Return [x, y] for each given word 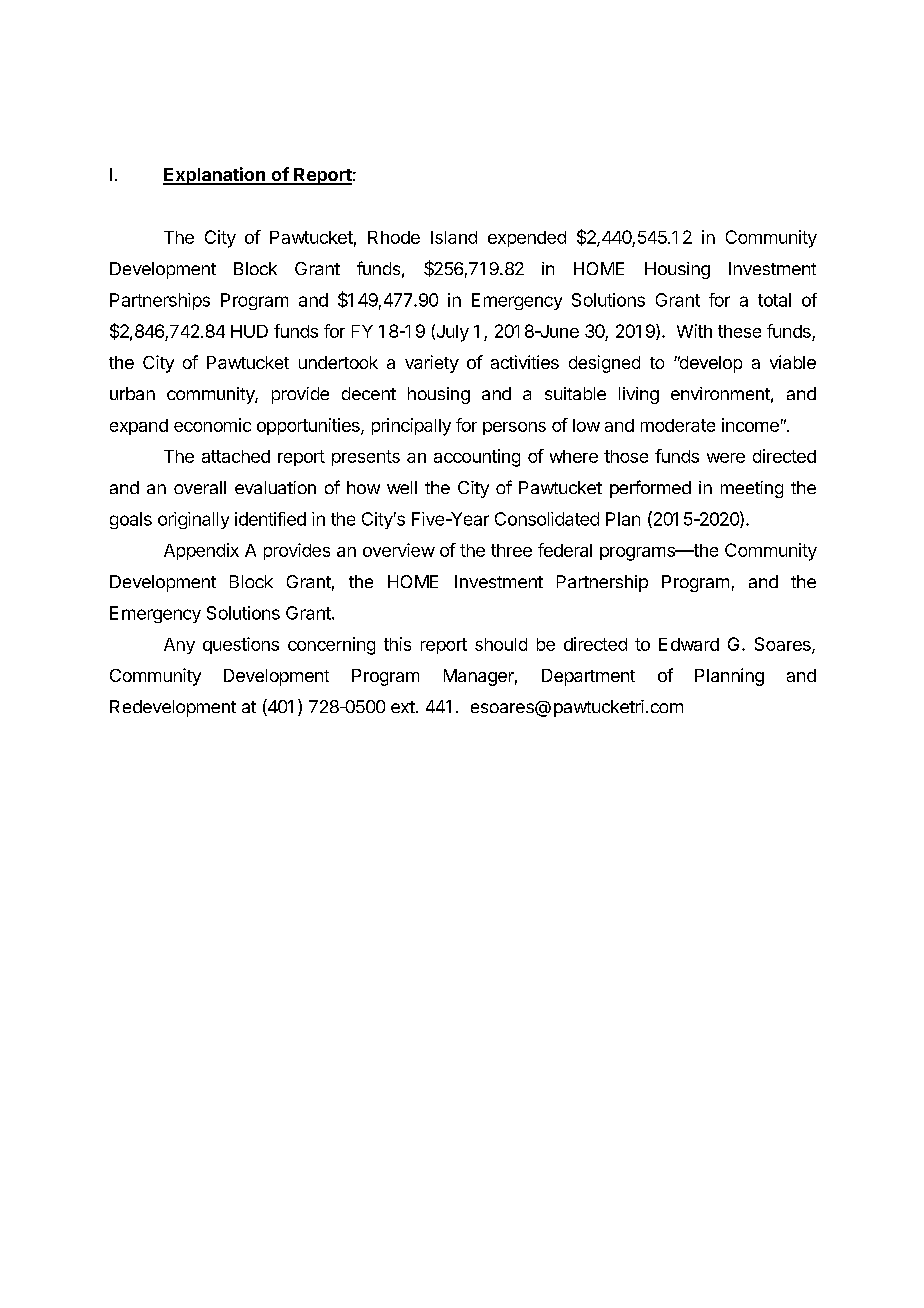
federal [565, 550]
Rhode [394, 237]
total [774, 300]
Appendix [201, 551]
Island [454, 237]
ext [403, 707]
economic [212, 425]
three [511, 550]
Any [179, 646]
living [639, 395]
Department [588, 677]
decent [369, 393]
